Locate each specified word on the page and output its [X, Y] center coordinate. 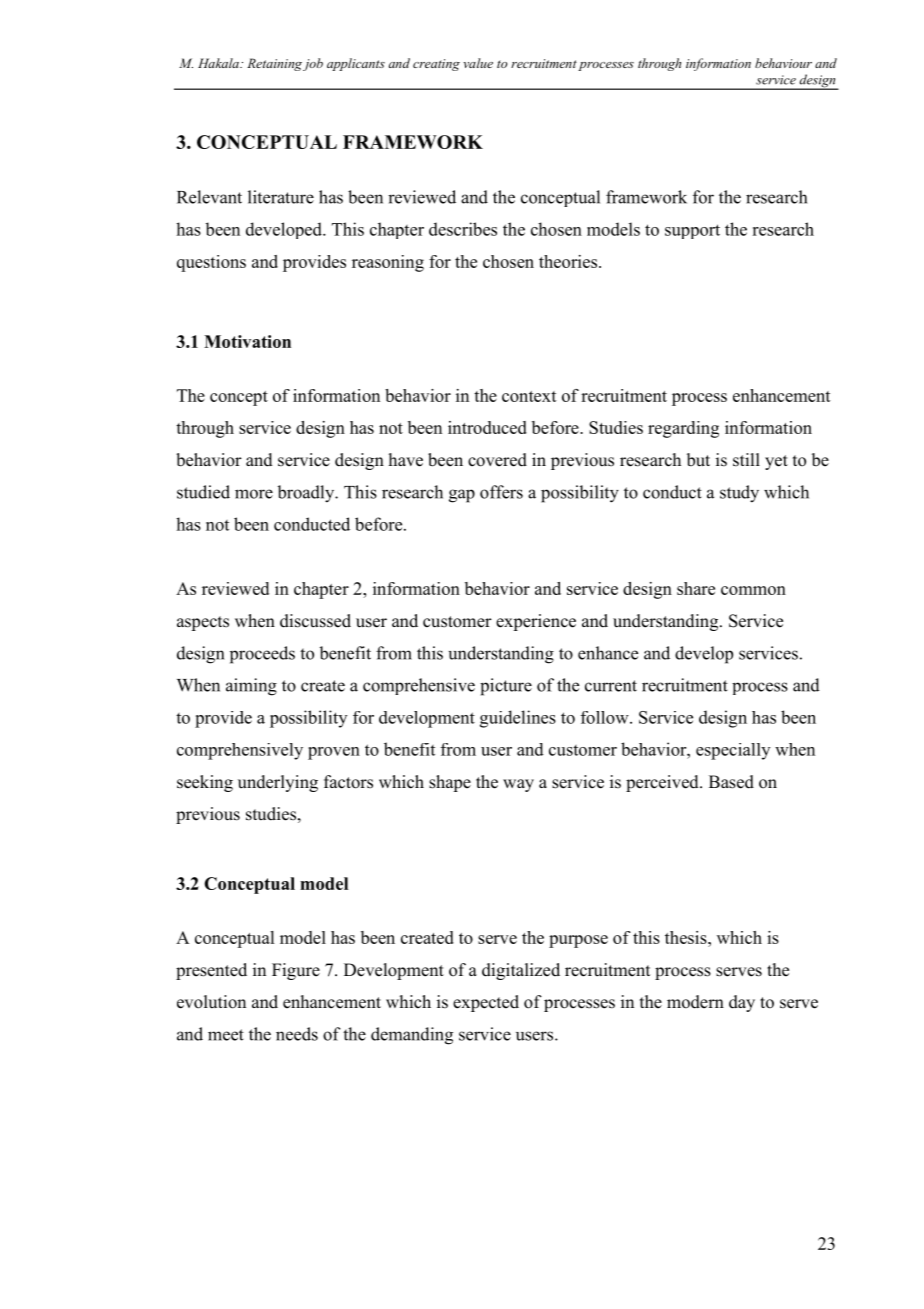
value [478, 63]
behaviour [783, 63]
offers [501, 492]
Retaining [274, 64]
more [254, 494]
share [696, 588]
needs [297, 1034]
